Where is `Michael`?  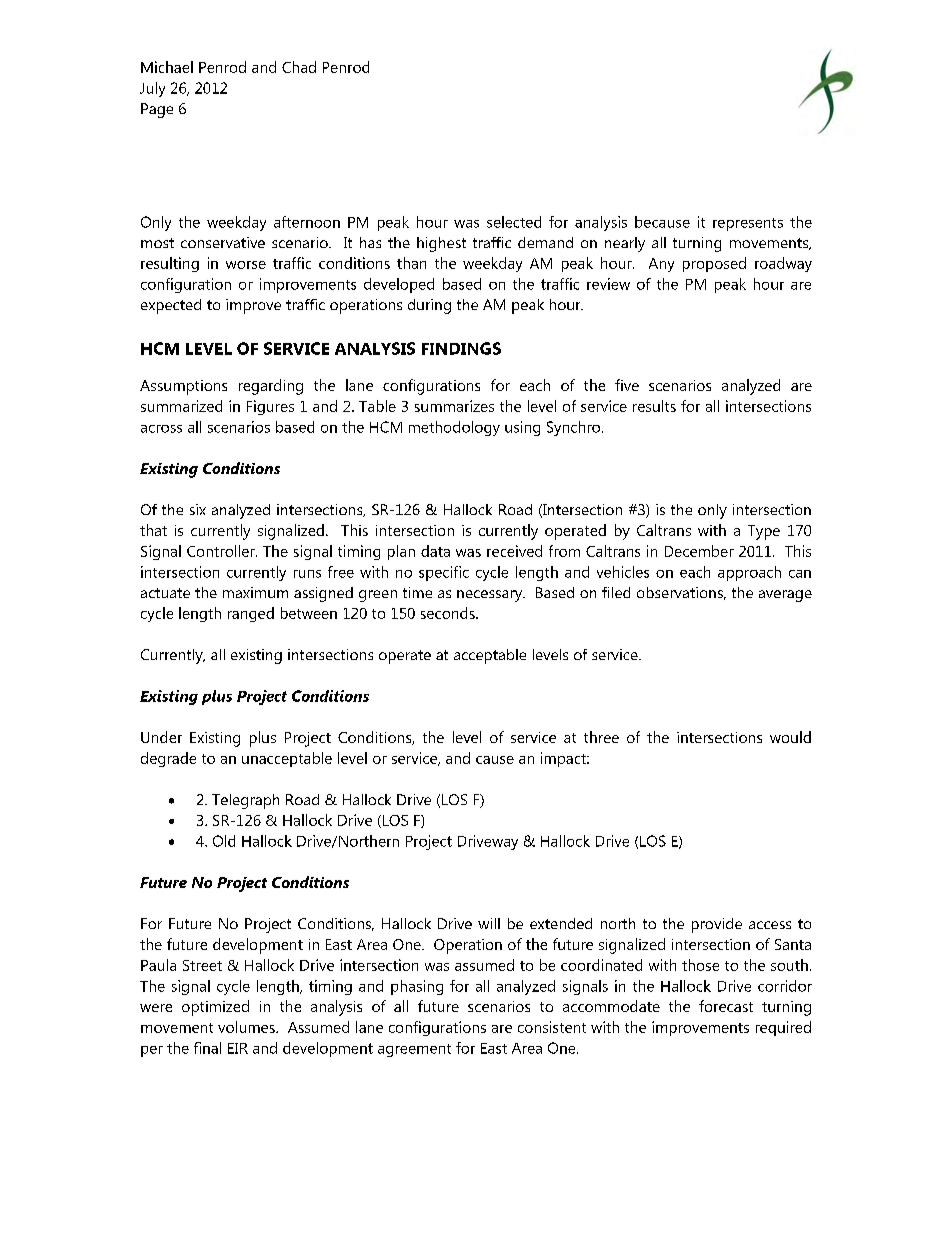
Michael is located at coordinates (167, 67).
